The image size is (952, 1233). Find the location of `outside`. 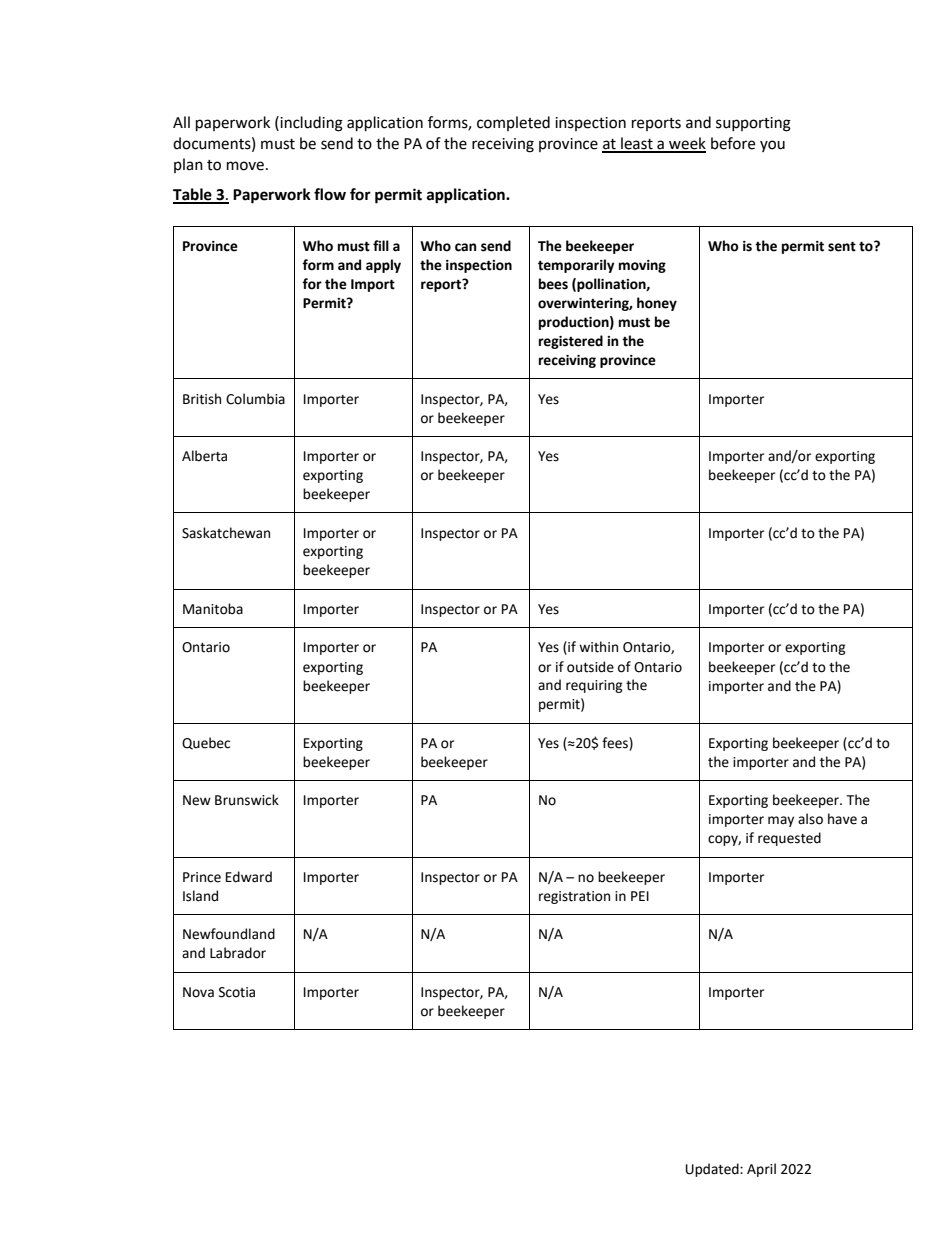

outside is located at coordinates (590, 667).
